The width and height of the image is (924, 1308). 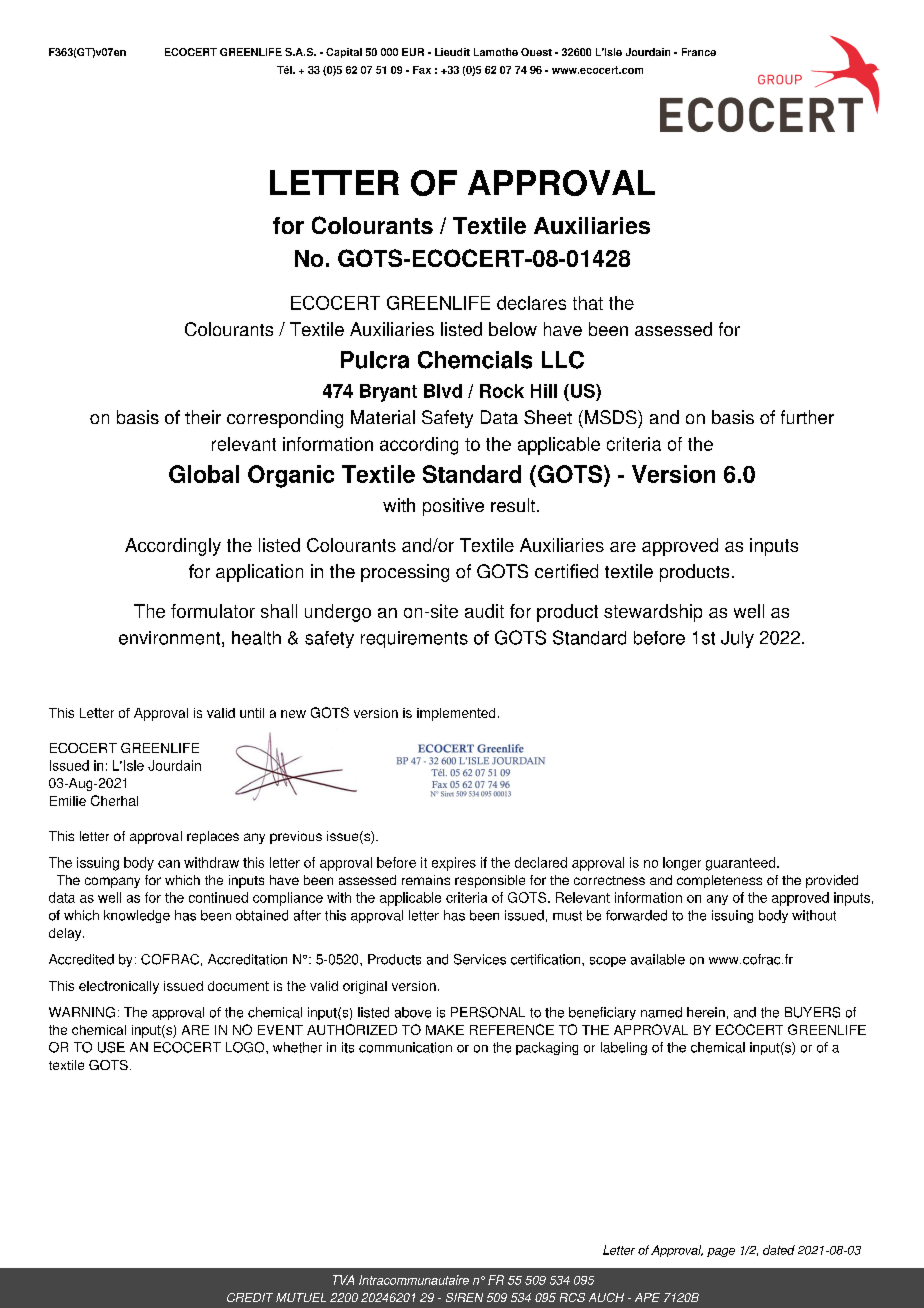 What do you see at coordinates (422, 70) in the image?
I see `Fax` at bounding box center [422, 70].
